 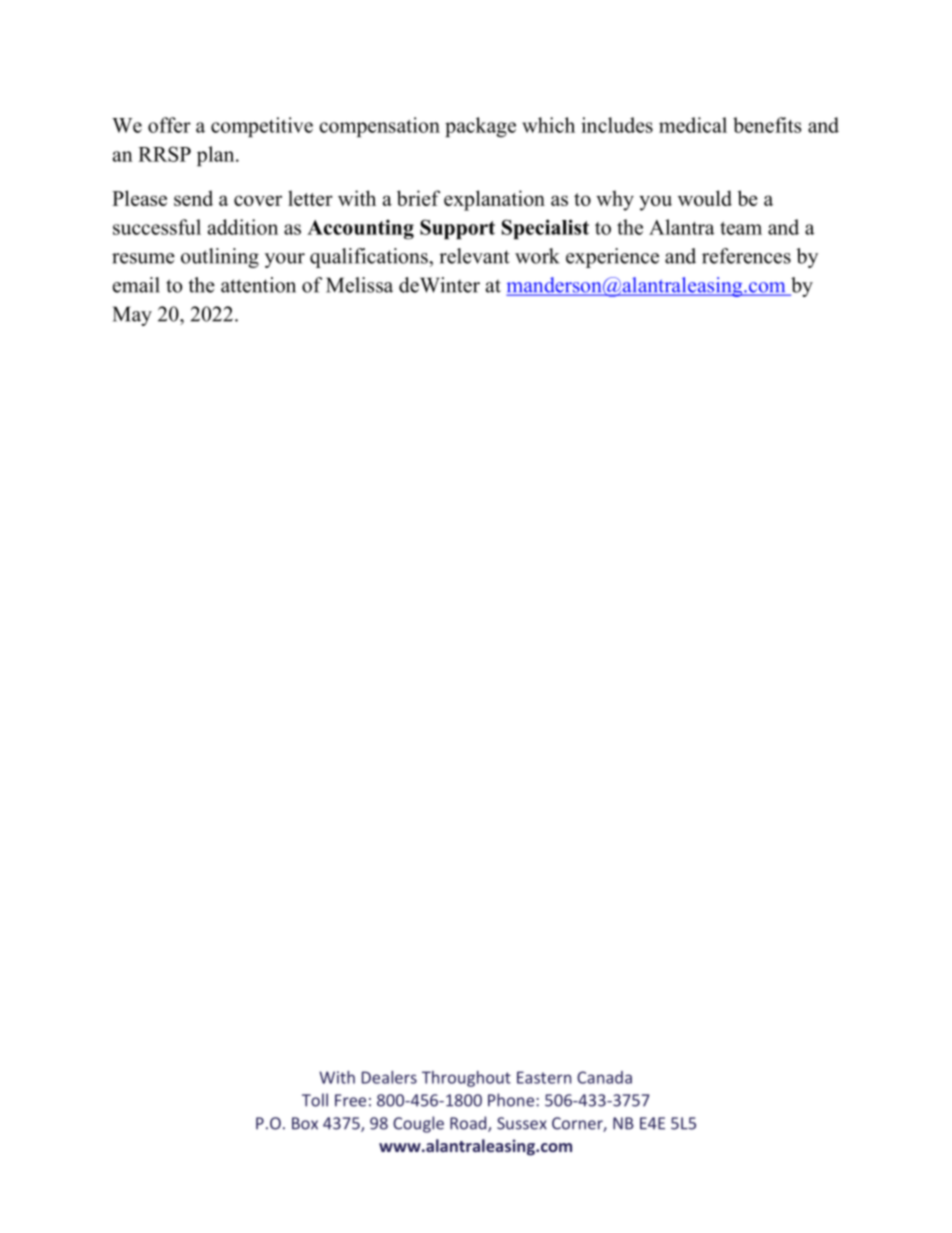 What do you see at coordinates (258, 285) in the screenshot?
I see `attention` at bounding box center [258, 285].
